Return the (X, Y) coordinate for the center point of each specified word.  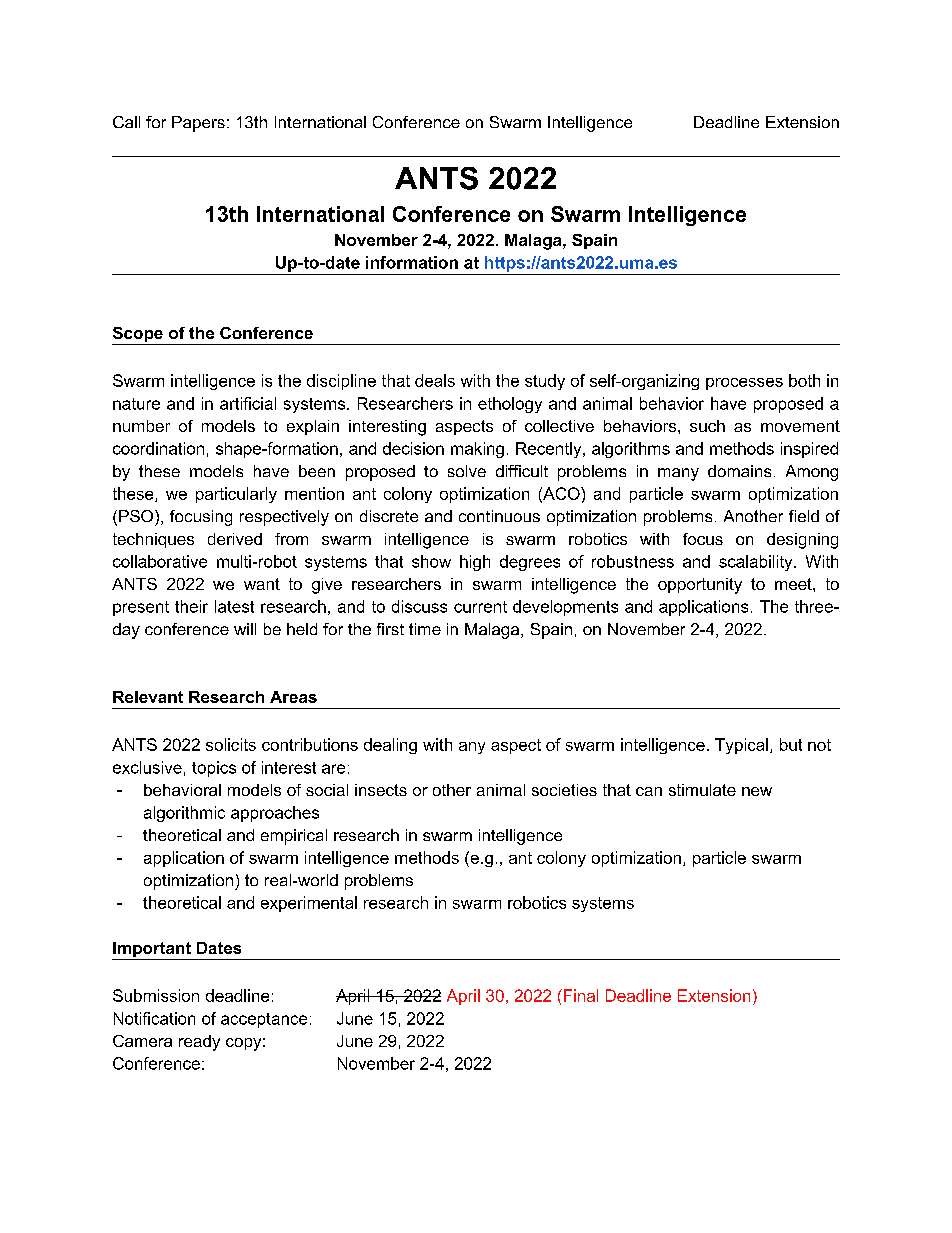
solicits (231, 744)
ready (199, 1043)
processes (744, 384)
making (477, 450)
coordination (158, 448)
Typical (741, 746)
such (707, 426)
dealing (390, 746)
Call (126, 122)
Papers (198, 124)
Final (581, 995)
